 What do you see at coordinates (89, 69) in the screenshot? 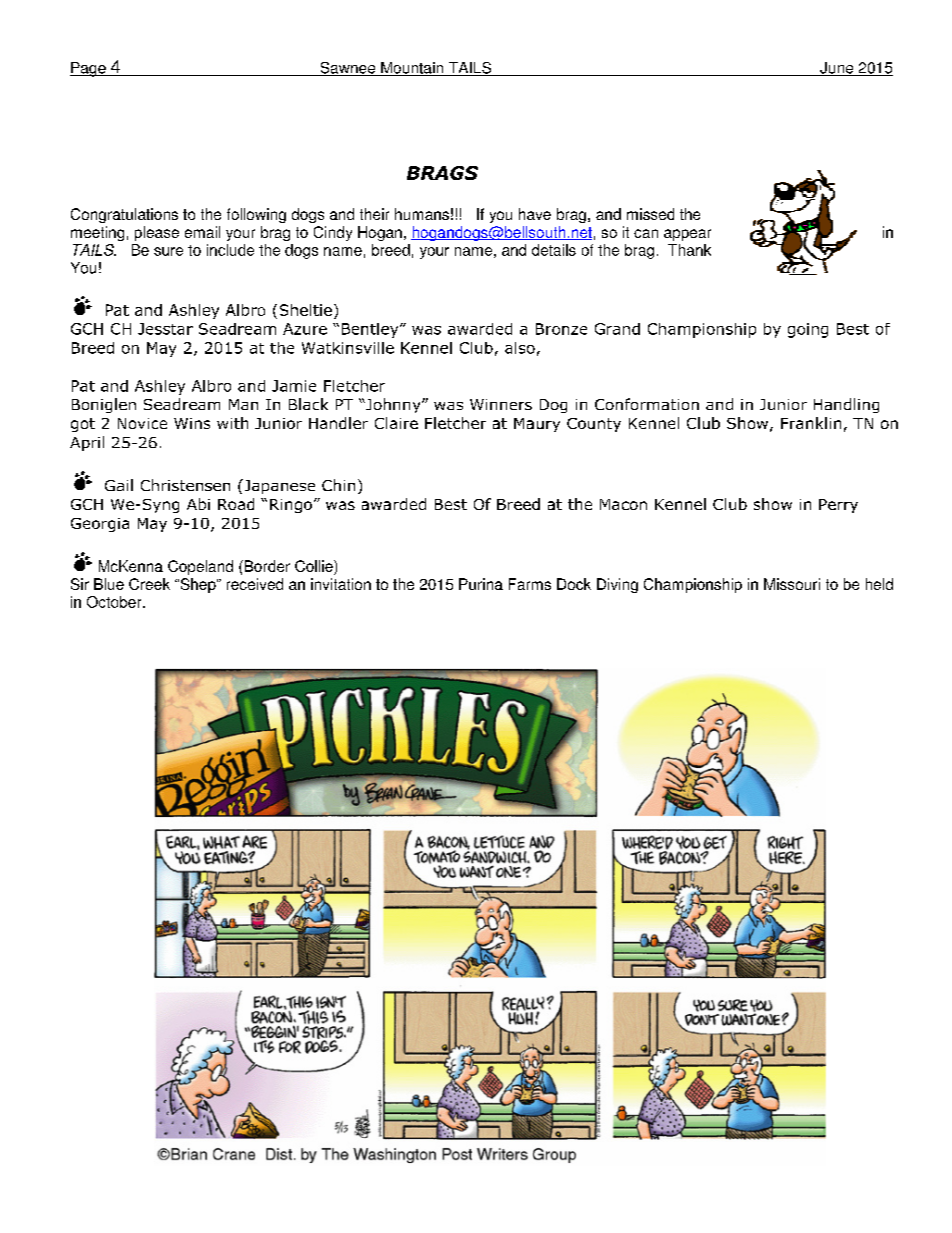
I see `Page` at bounding box center [89, 69].
